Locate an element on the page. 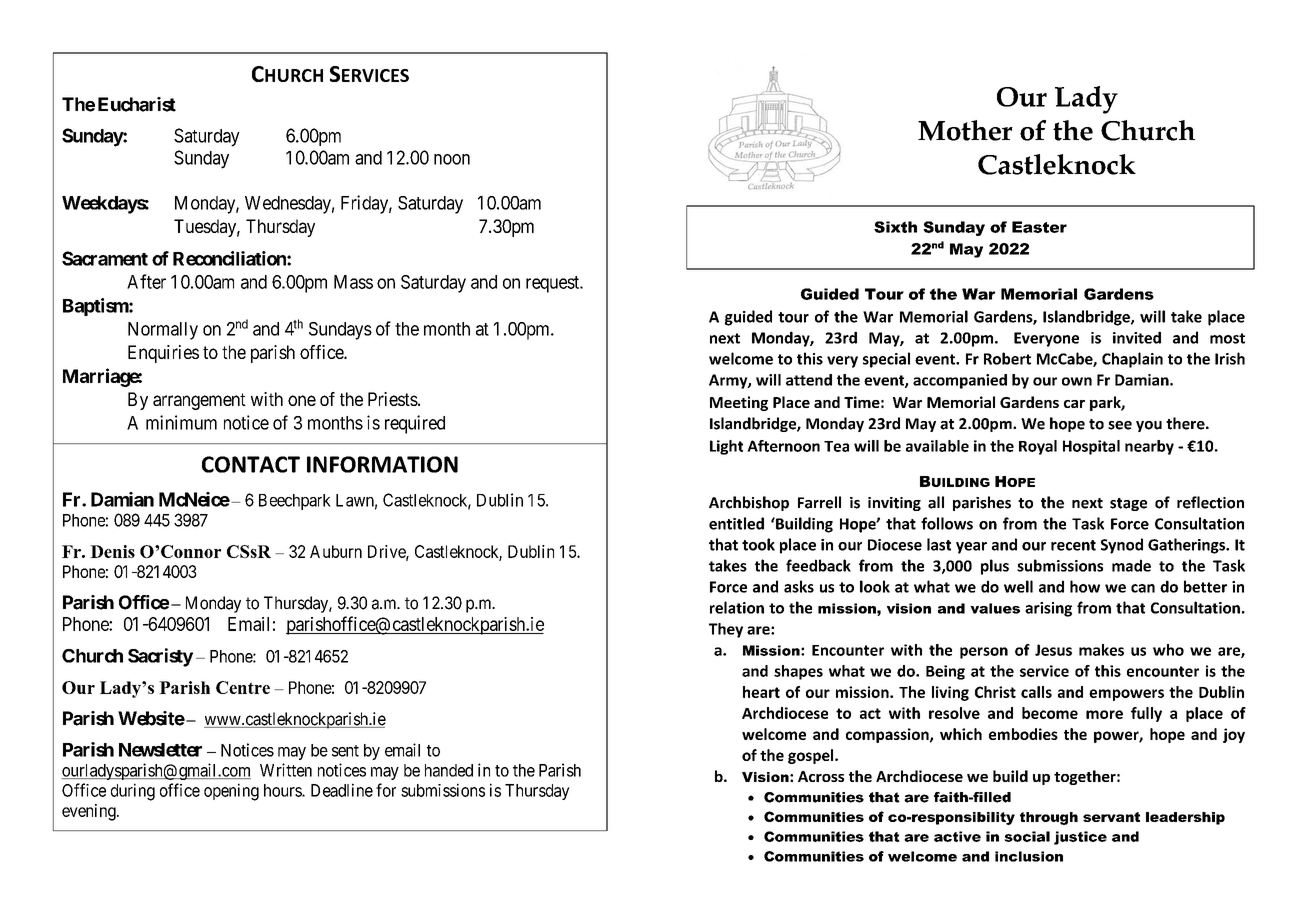 The image size is (1307, 924). Enquiries is located at coordinates (163, 354).
